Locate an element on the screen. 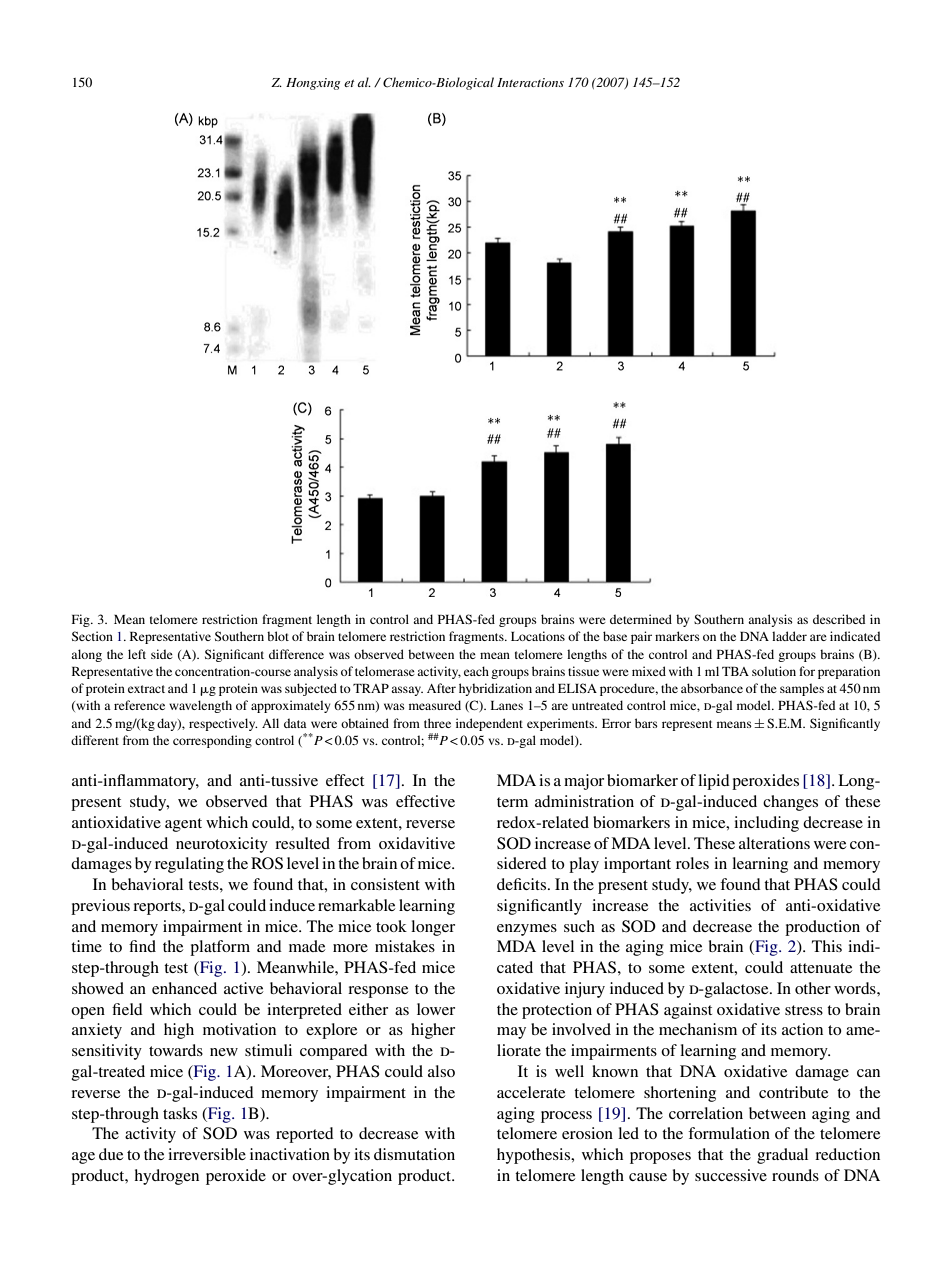 Image resolution: width=944 pixels, height=1288 pixels. Hongxing is located at coordinates (313, 84).
